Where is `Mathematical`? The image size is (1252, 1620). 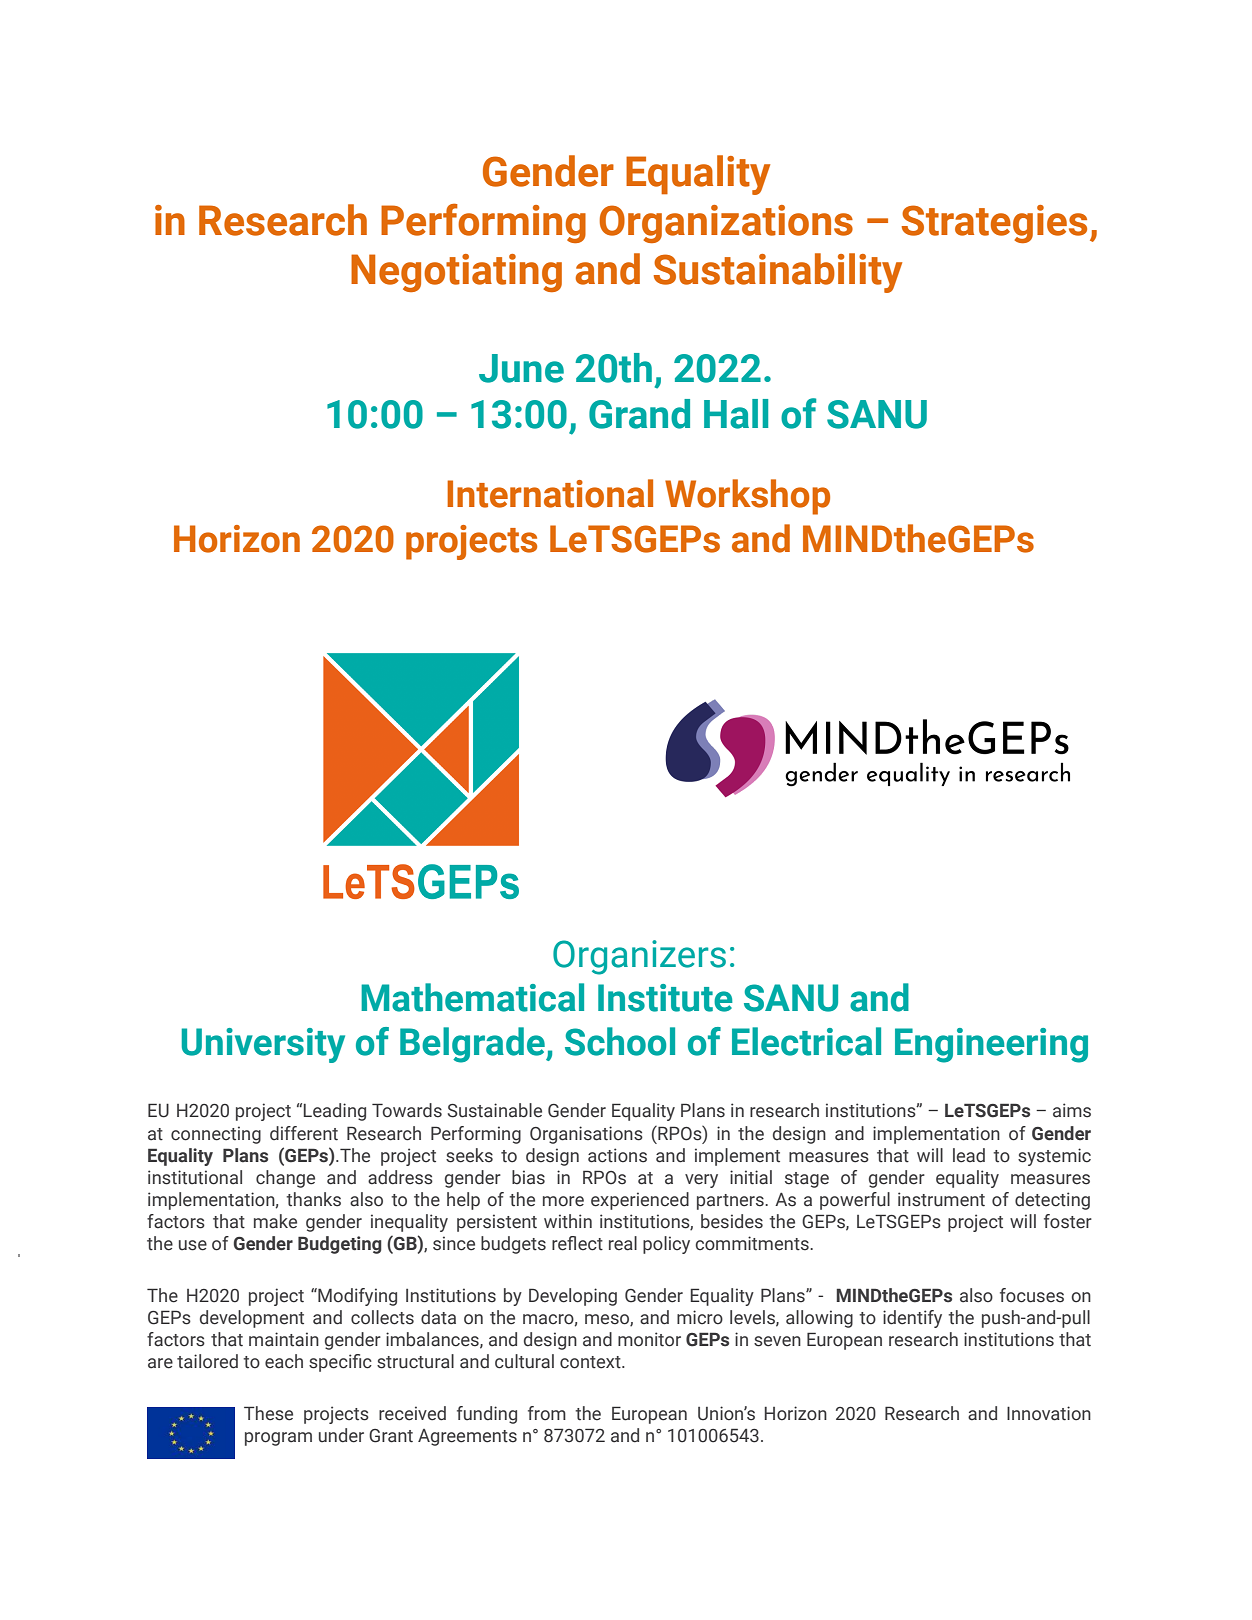 Mathematical is located at coordinates (472, 997).
